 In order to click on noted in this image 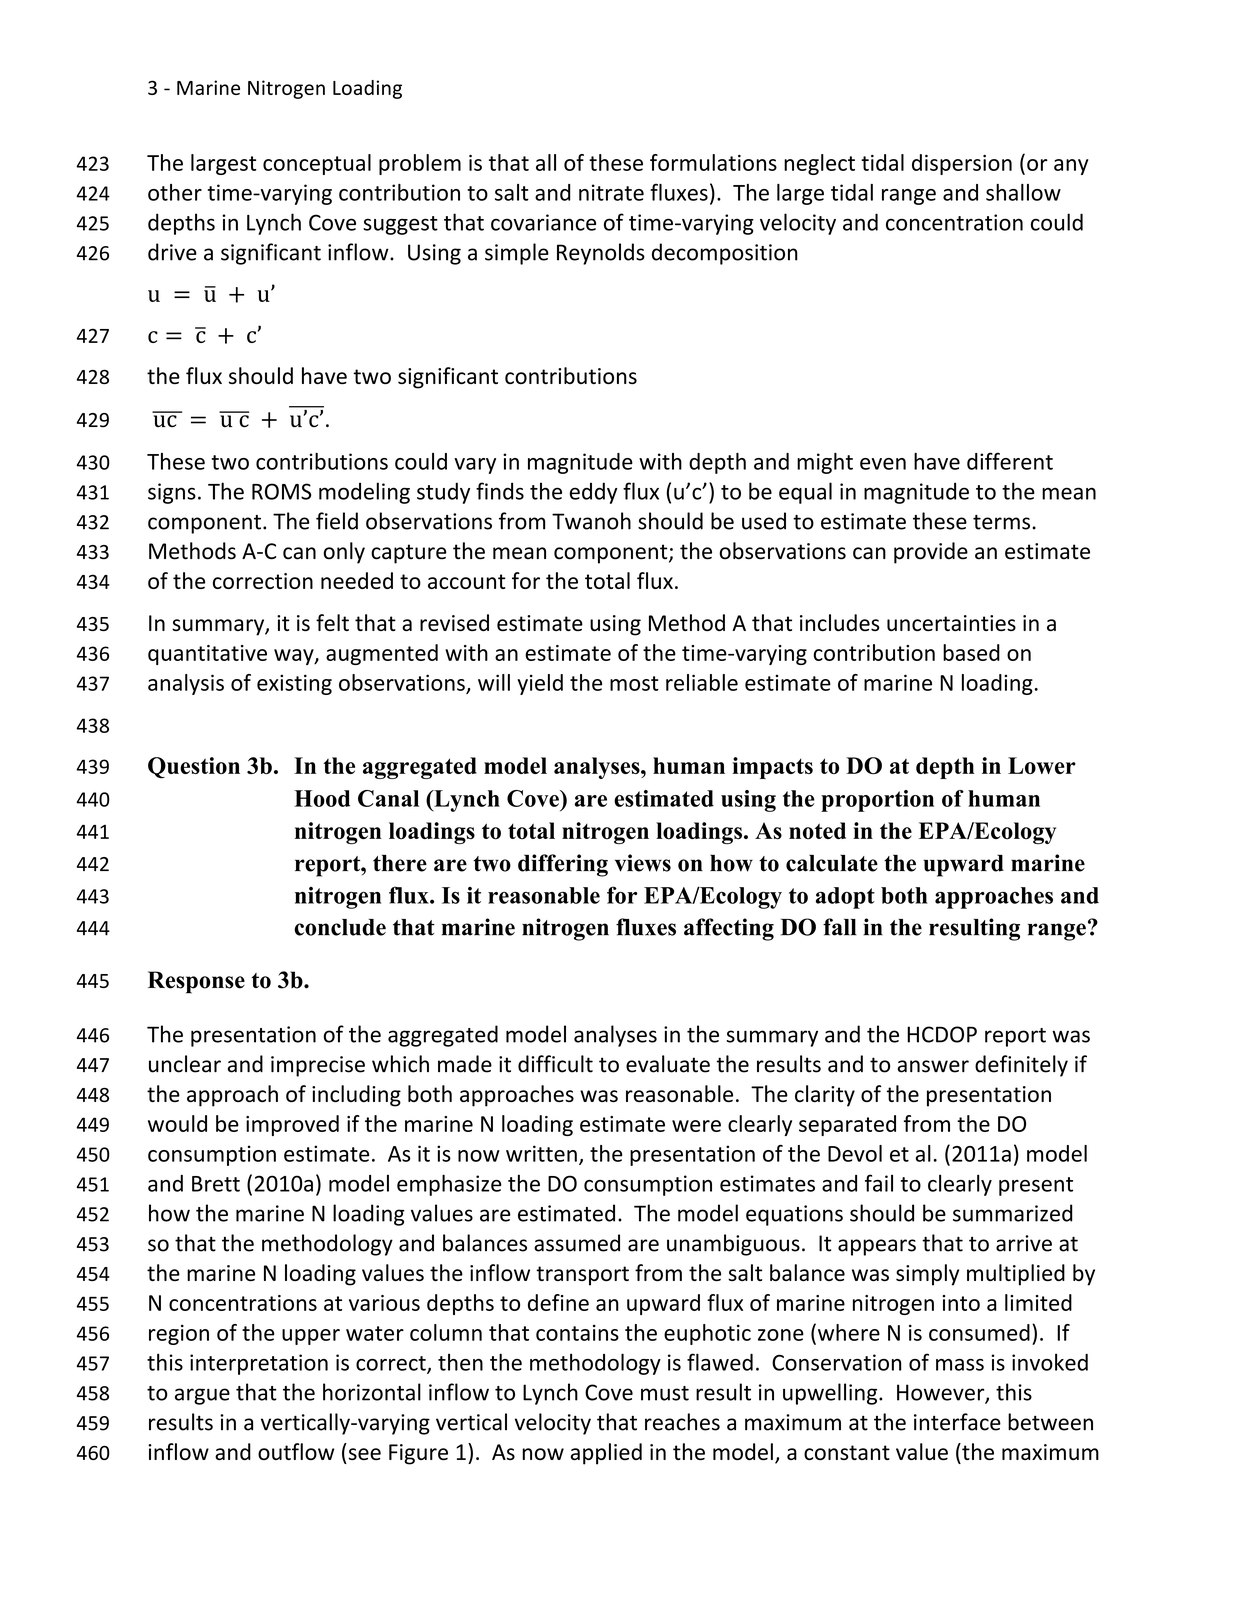, I will do `click(817, 831)`.
